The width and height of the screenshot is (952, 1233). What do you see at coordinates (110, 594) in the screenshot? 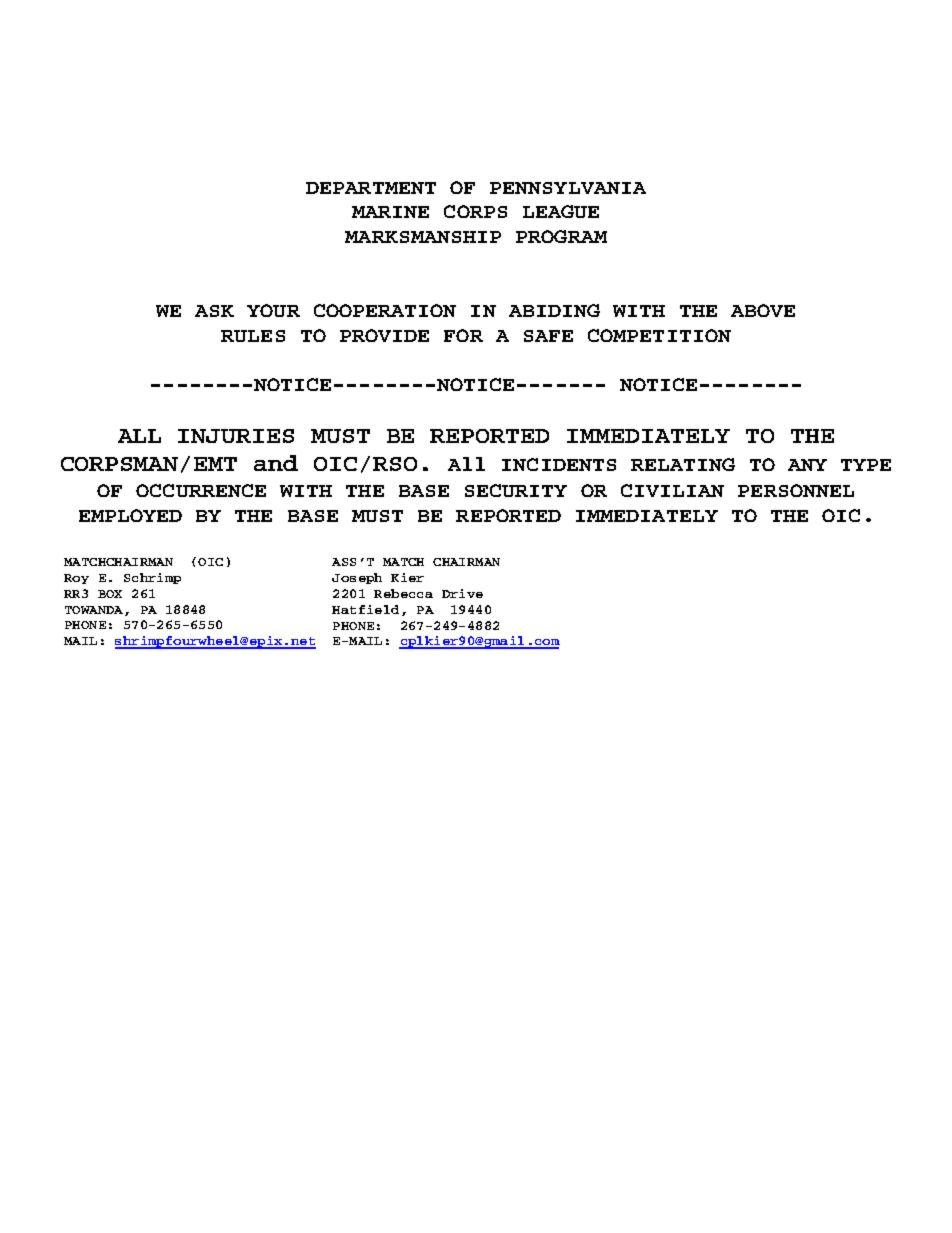
I see `BOX` at bounding box center [110, 594].
